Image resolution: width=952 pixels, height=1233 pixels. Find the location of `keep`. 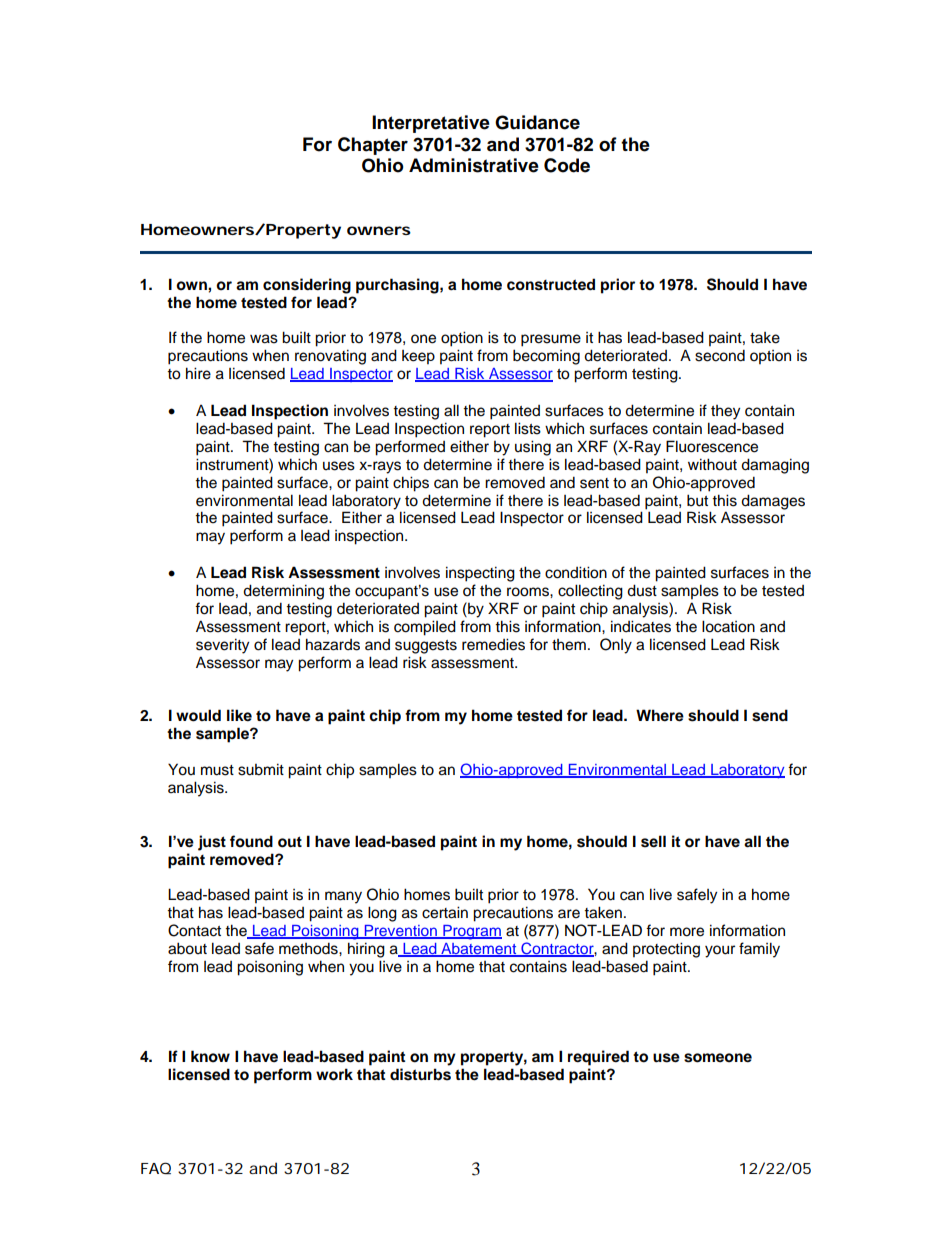

keep is located at coordinates (418, 357).
